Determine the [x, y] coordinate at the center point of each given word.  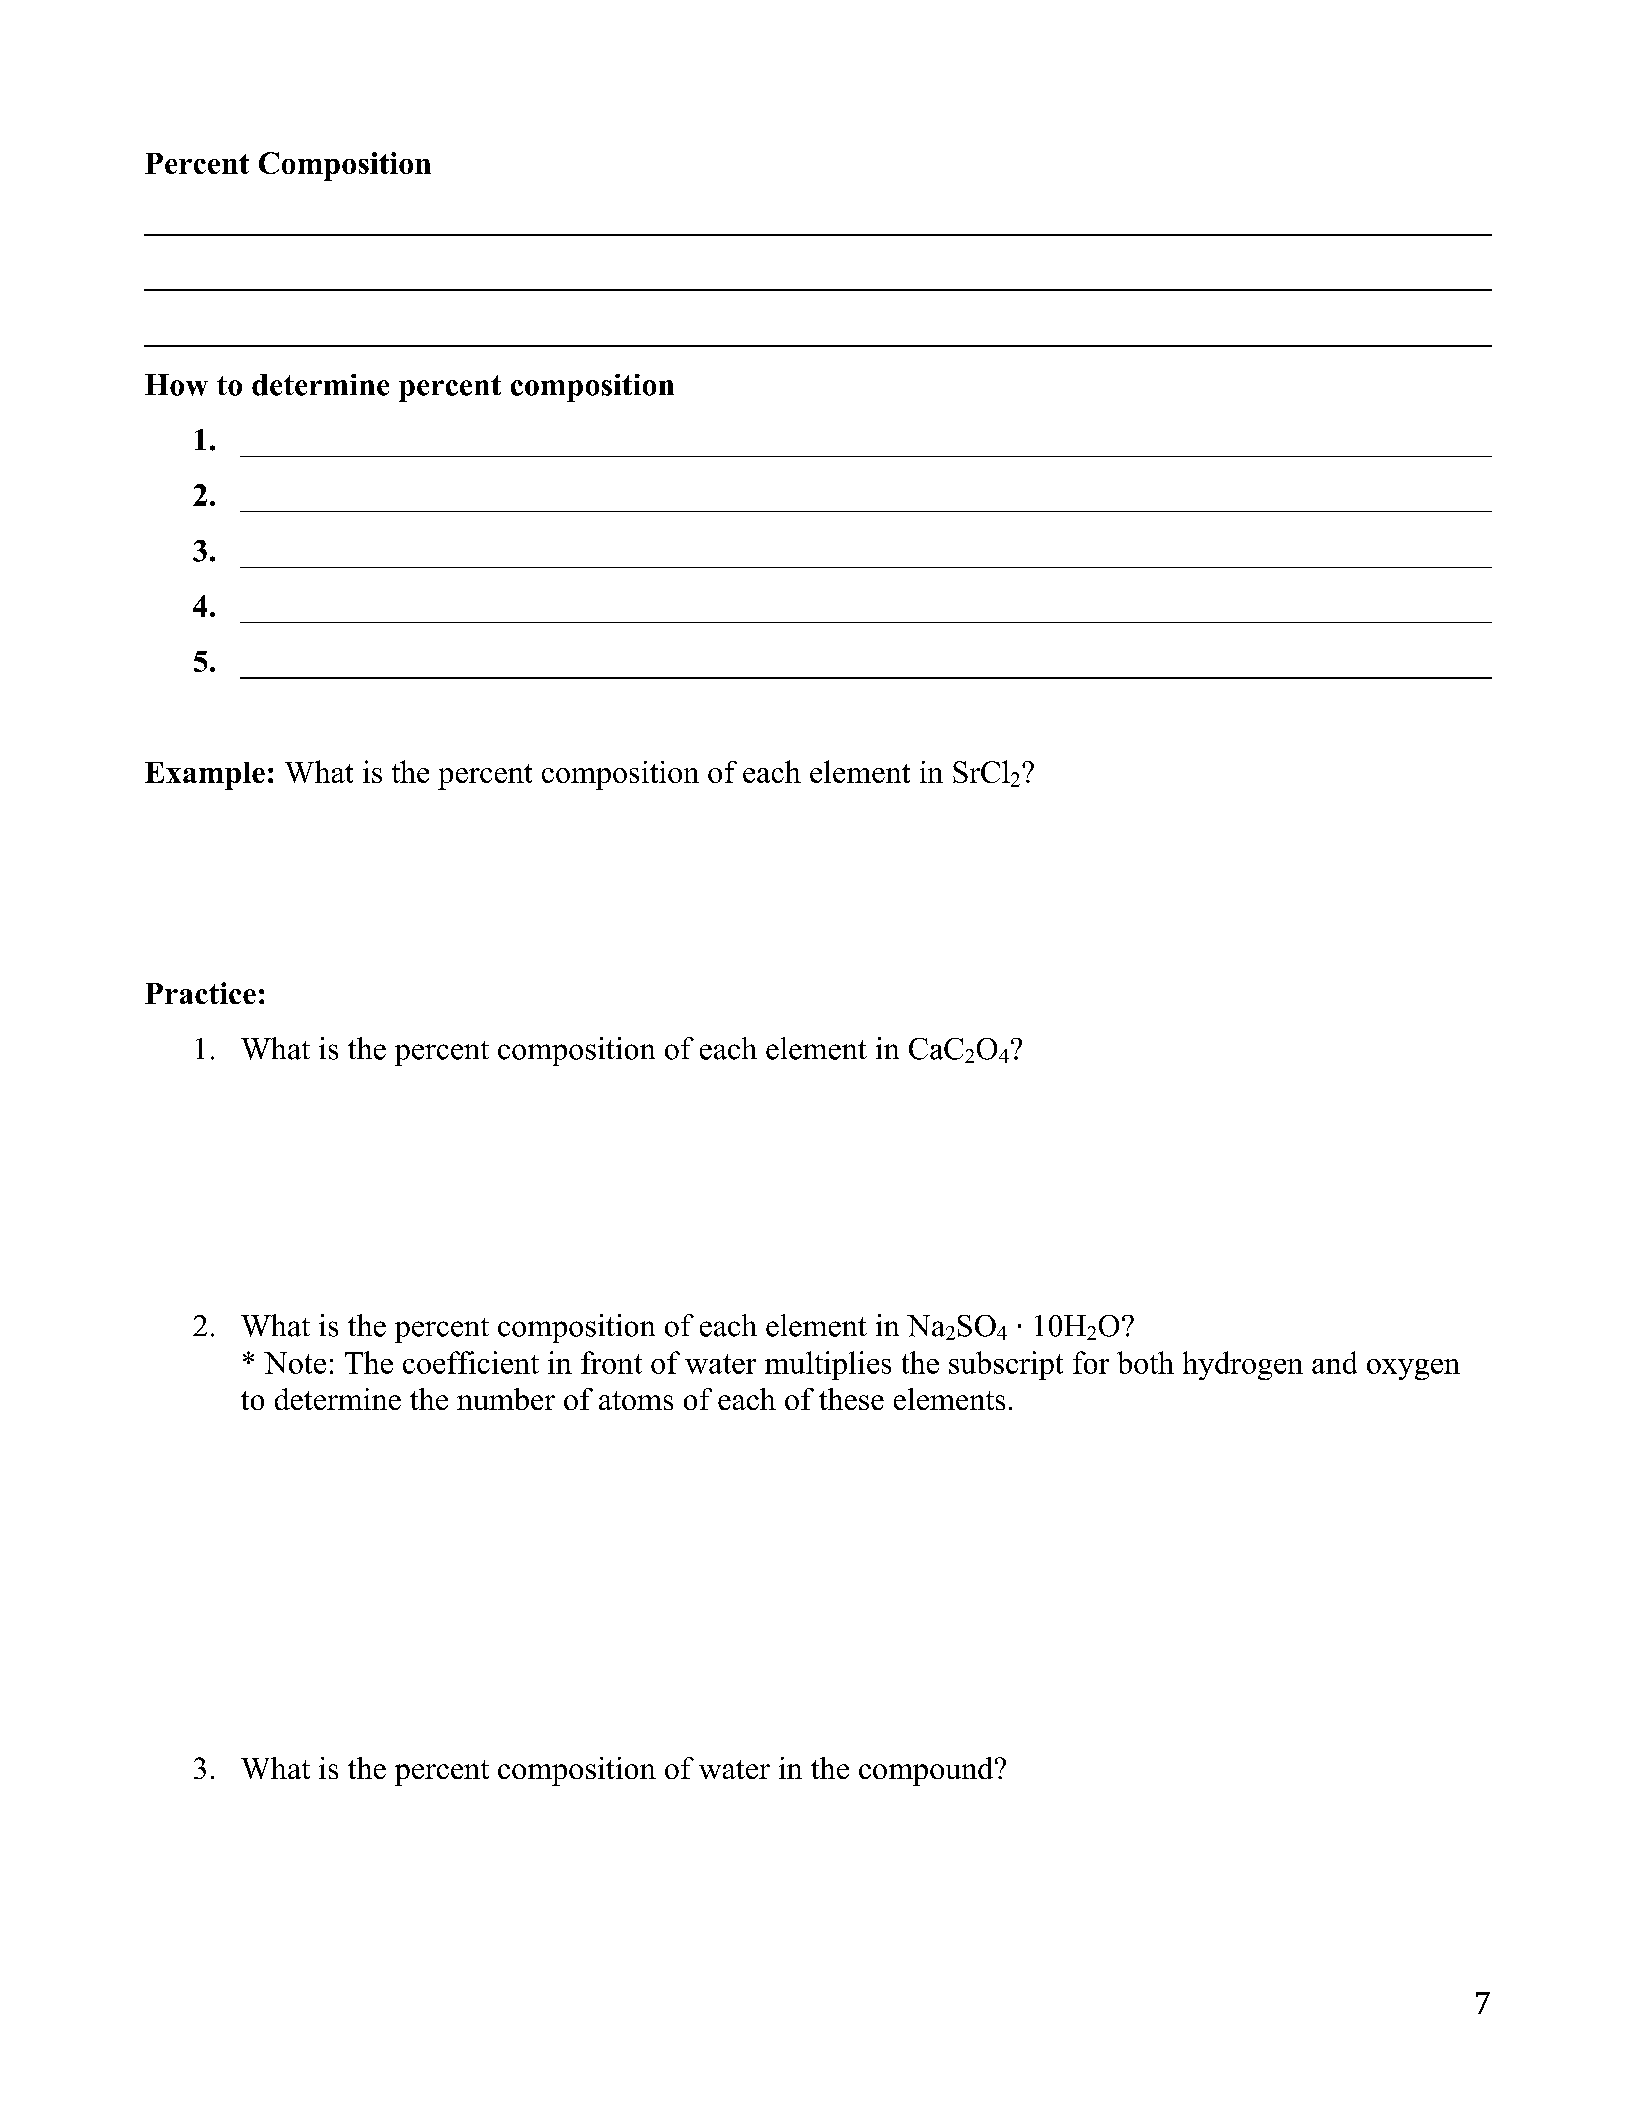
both [1145, 1362]
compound [927, 1771]
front [611, 1362]
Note [295, 1363]
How [176, 385]
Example [205, 776]
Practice [200, 993]
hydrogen [1243, 1365]
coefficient [471, 1362]
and [1334, 1362]
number [506, 1399]
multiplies [828, 1365]
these [851, 1399]
